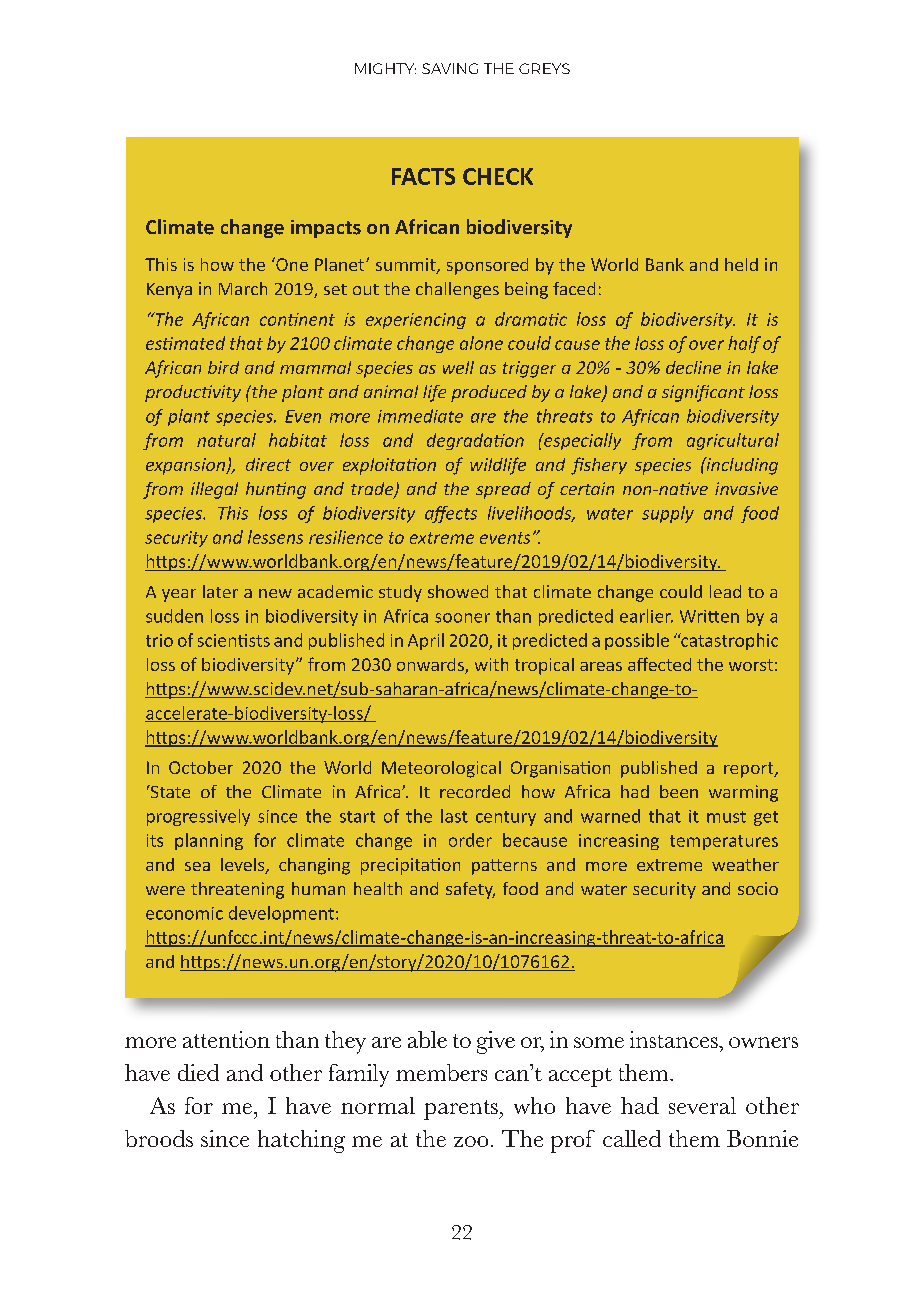 The image size is (924, 1311). I want to click on parents, so click(462, 1110).
